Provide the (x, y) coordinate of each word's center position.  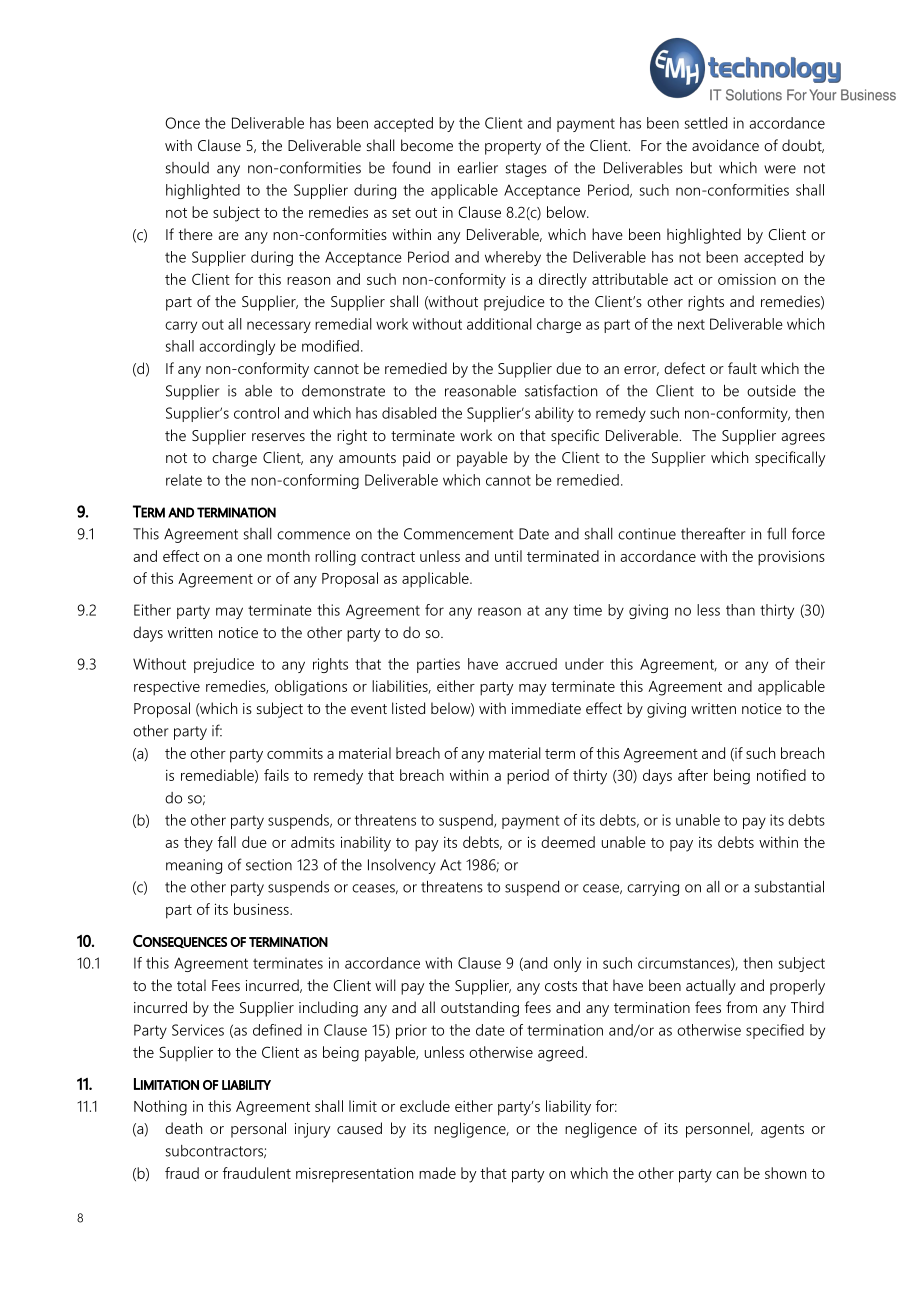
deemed (568, 842)
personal (258, 1130)
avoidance (725, 145)
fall (227, 842)
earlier (477, 168)
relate (184, 480)
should (187, 168)
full (776, 533)
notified (781, 775)
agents (782, 1131)
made (437, 1173)
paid (416, 459)
